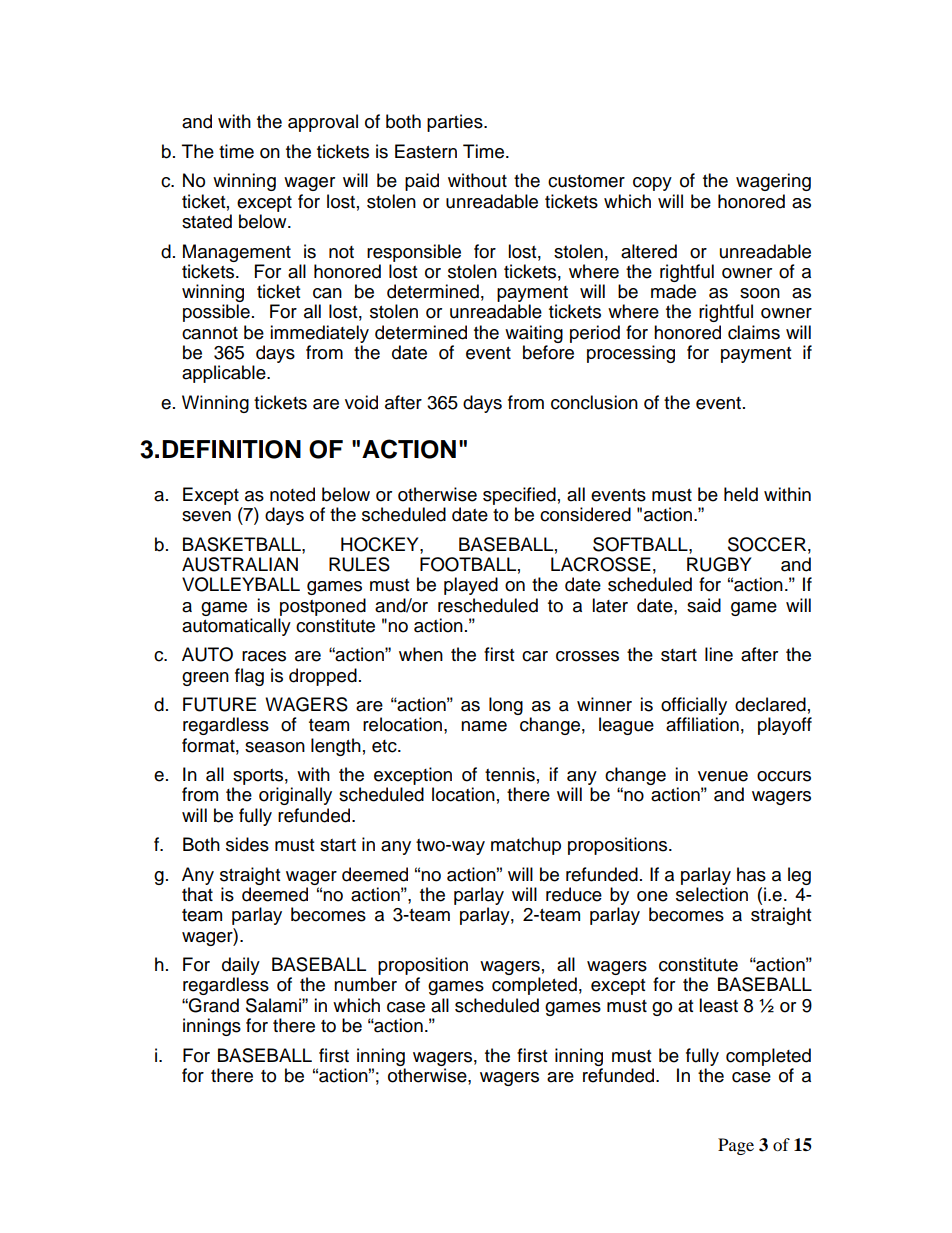  What do you see at coordinates (652, 184) in the document?
I see `copy` at bounding box center [652, 184].
